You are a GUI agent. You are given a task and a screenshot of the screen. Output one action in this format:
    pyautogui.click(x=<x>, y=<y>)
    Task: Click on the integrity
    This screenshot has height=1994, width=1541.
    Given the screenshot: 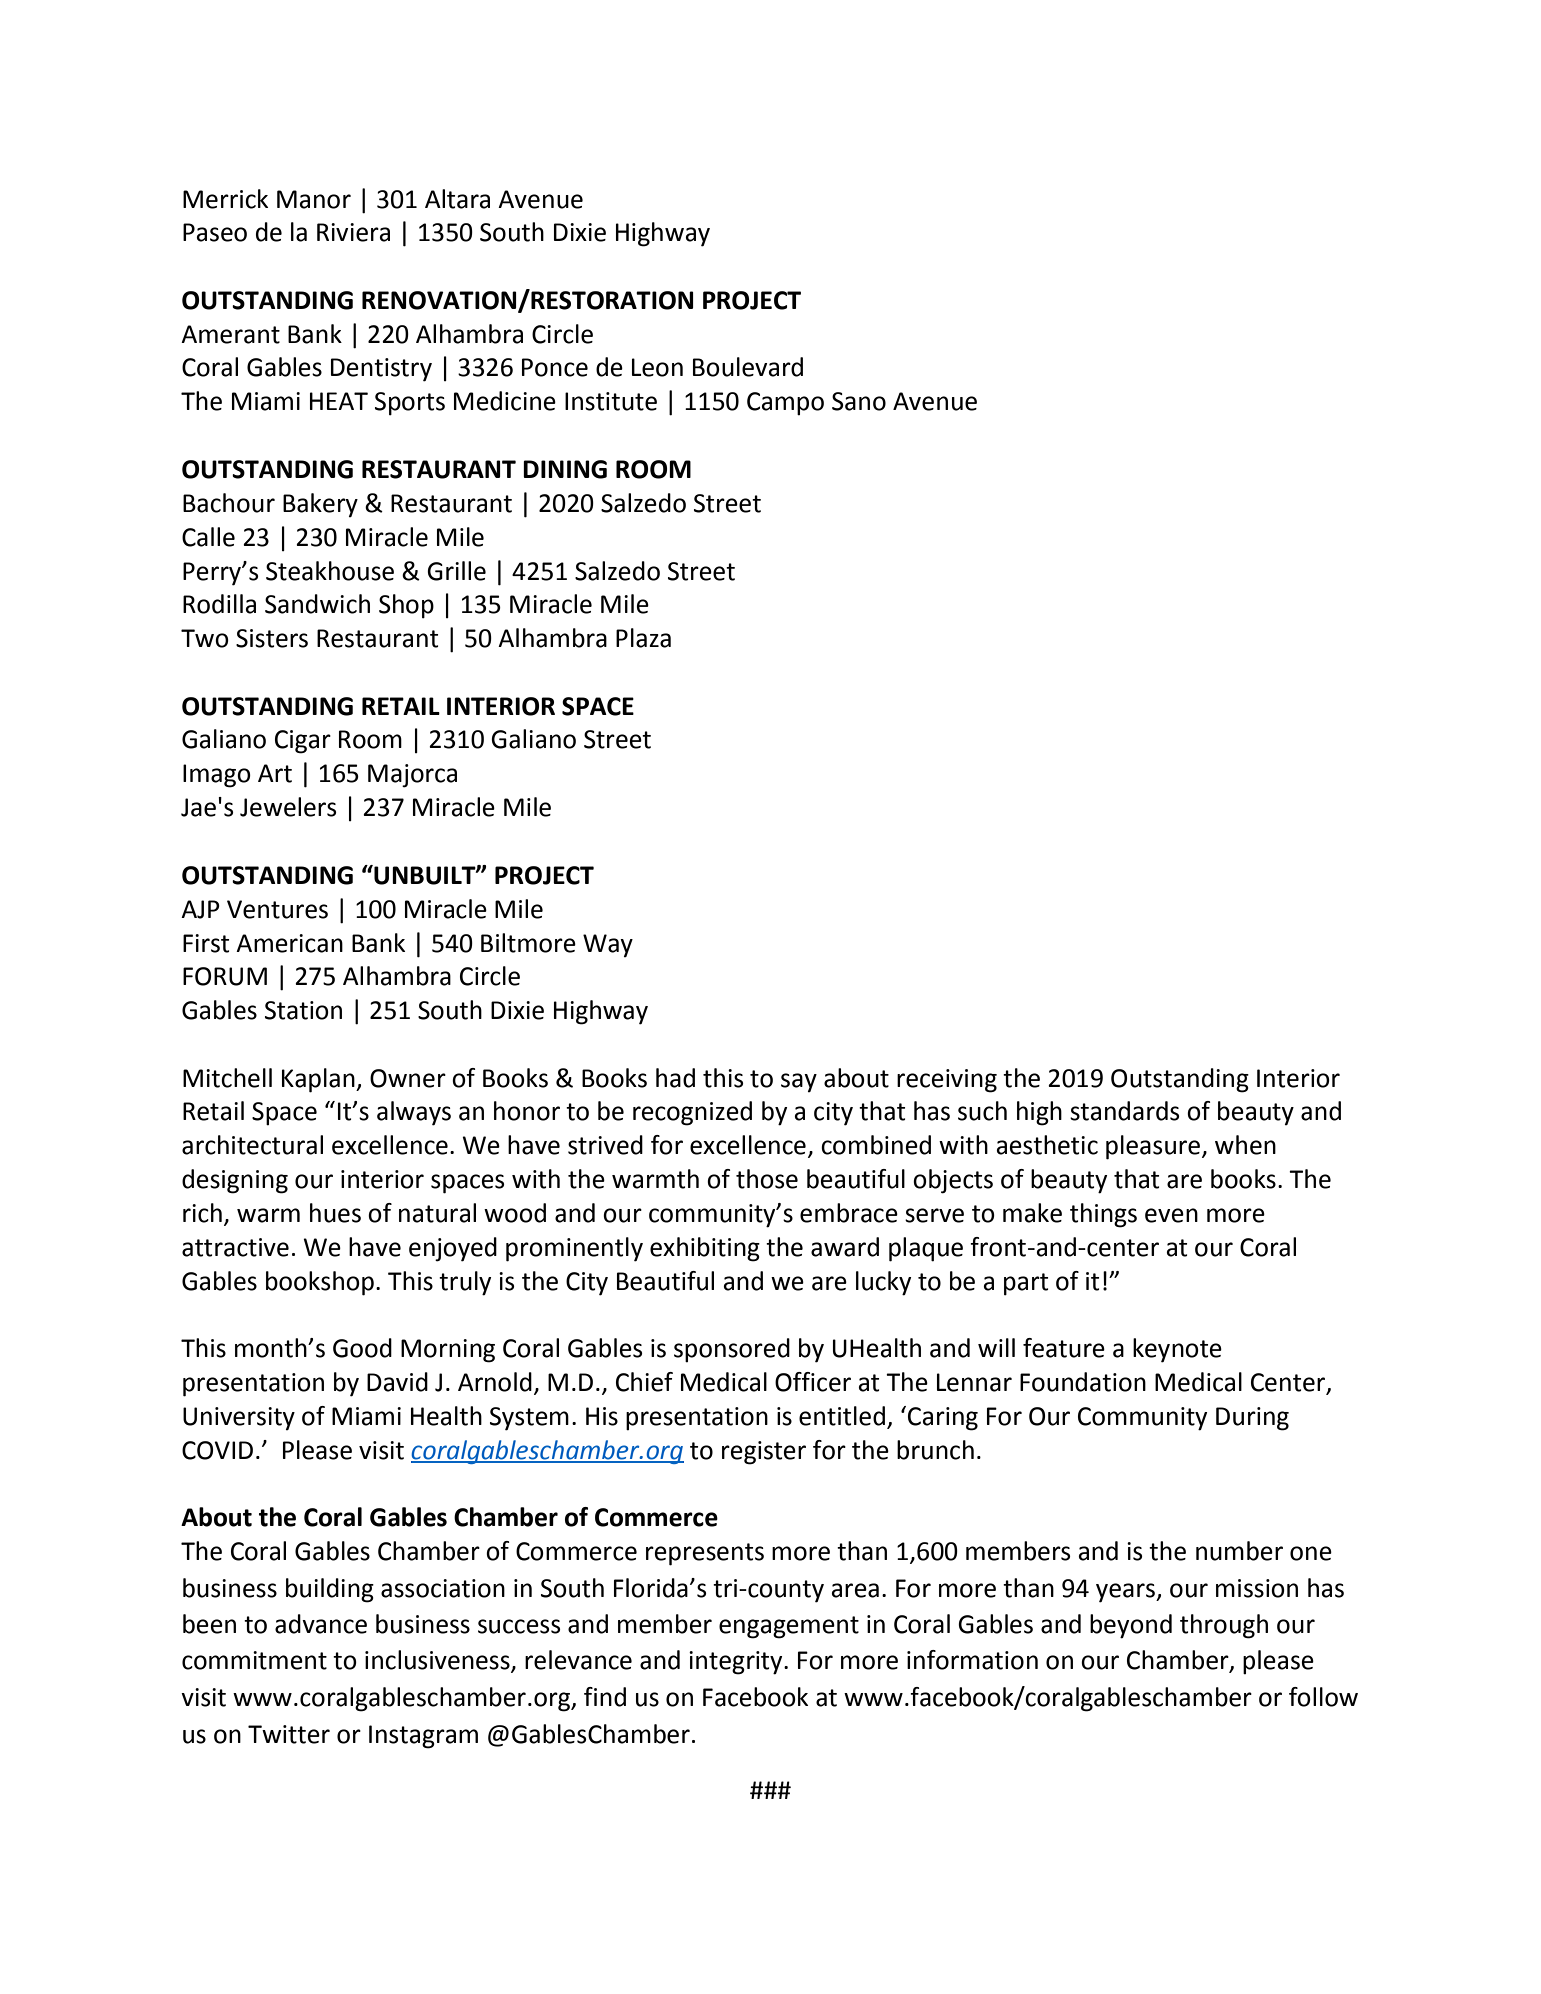 What is the action you would take?
    pyautogui.click(x=737, y=1663)
